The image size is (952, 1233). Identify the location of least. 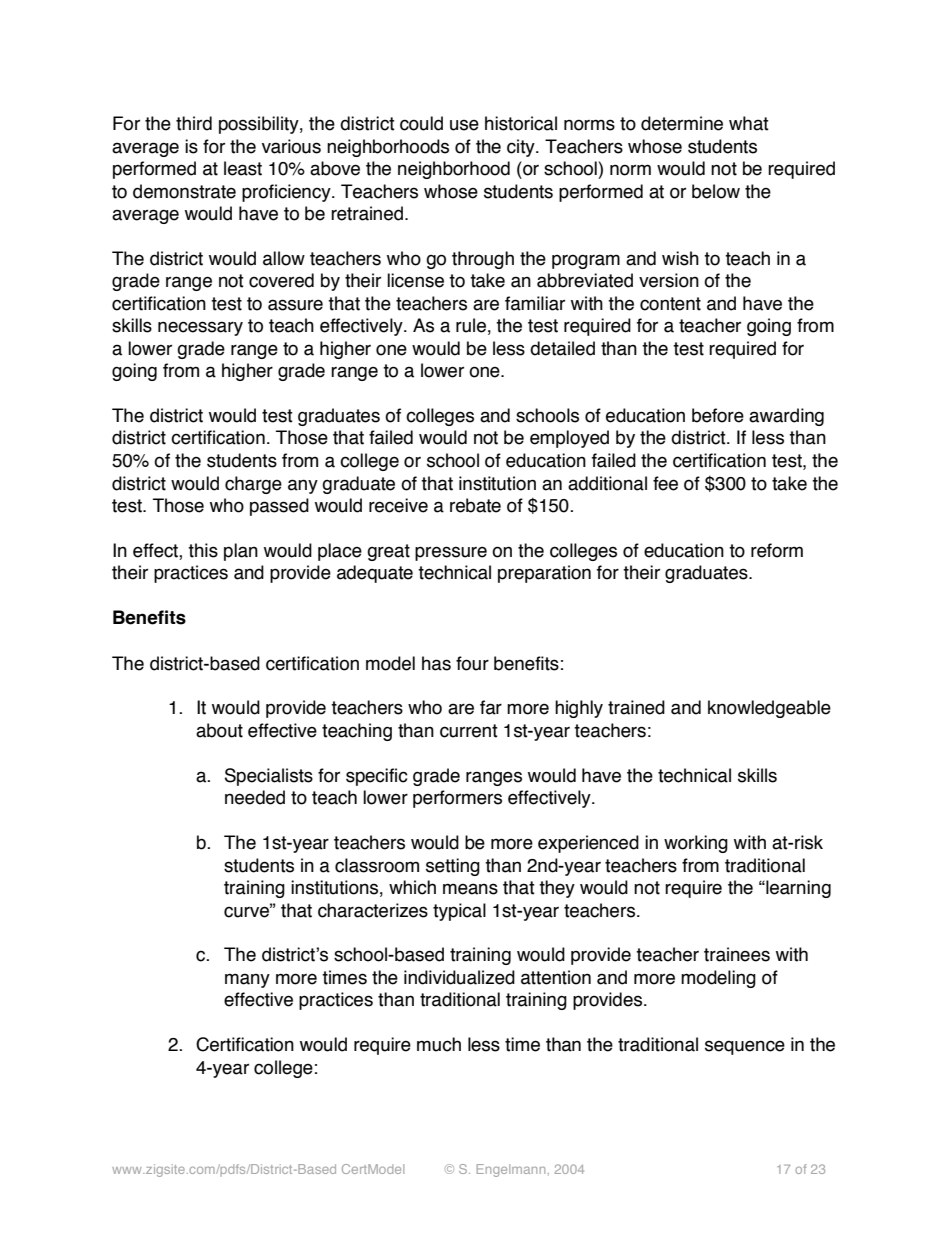
(243, 168).
